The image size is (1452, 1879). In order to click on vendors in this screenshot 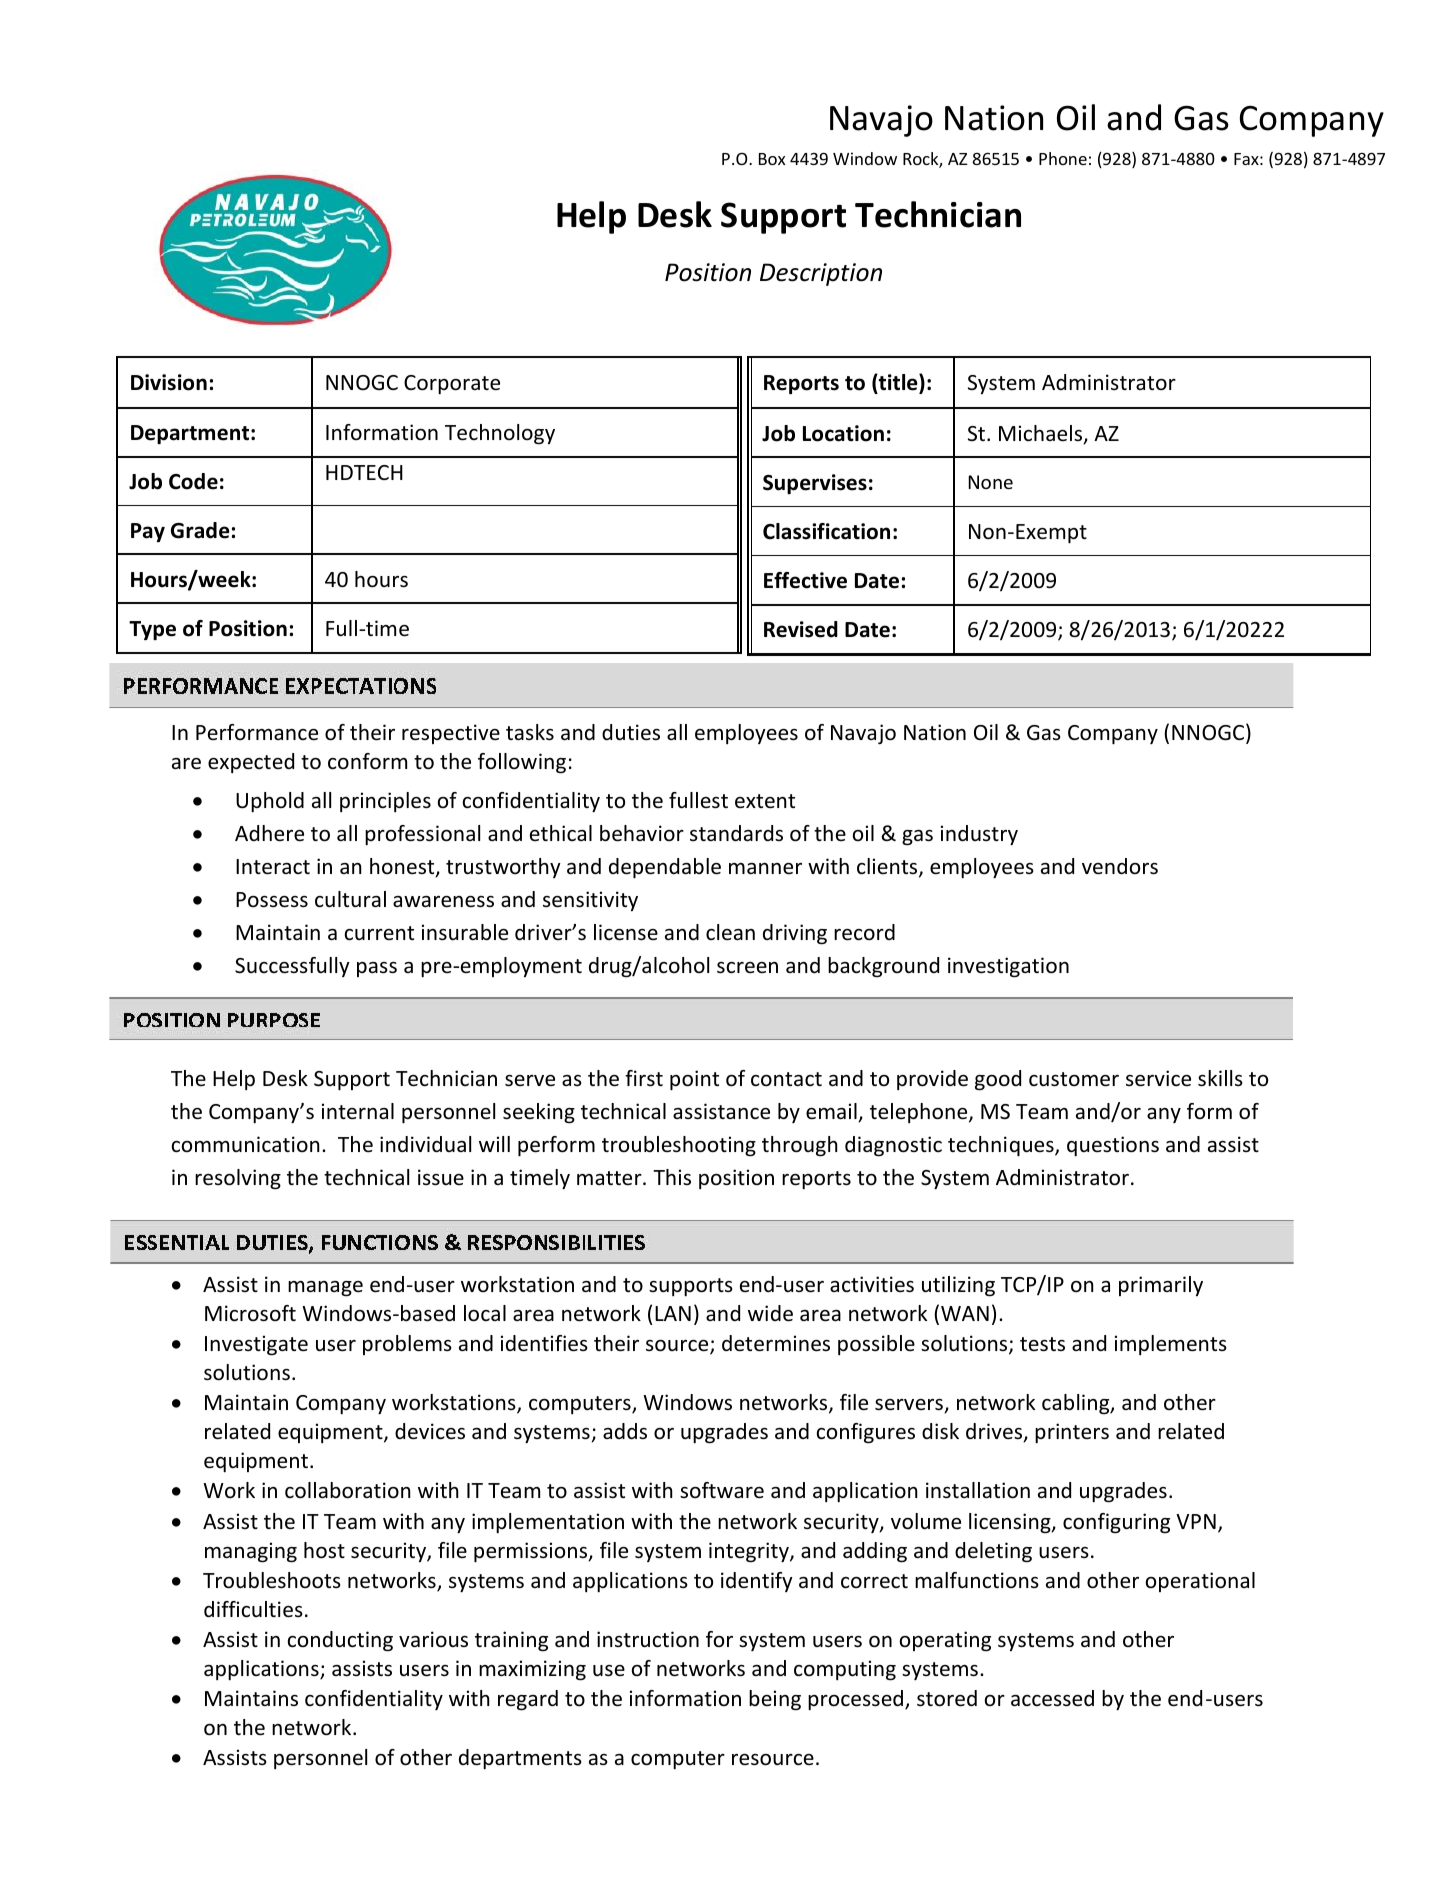, I will do `click(1120, 866)`.
